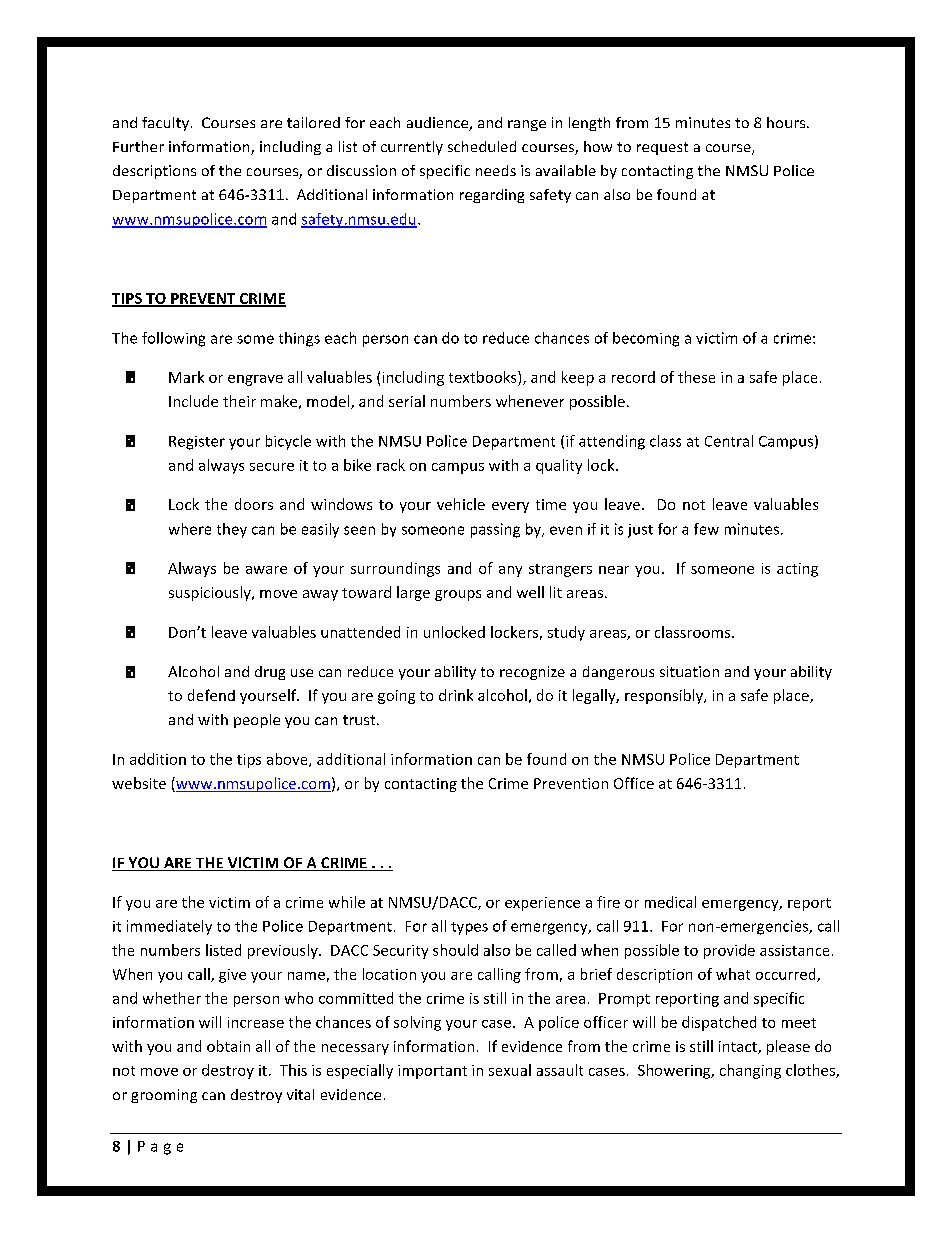 The image size is (952, 1233). Describe the element at coordinates (165, 124) in the page. I see `faculty` at that location.
